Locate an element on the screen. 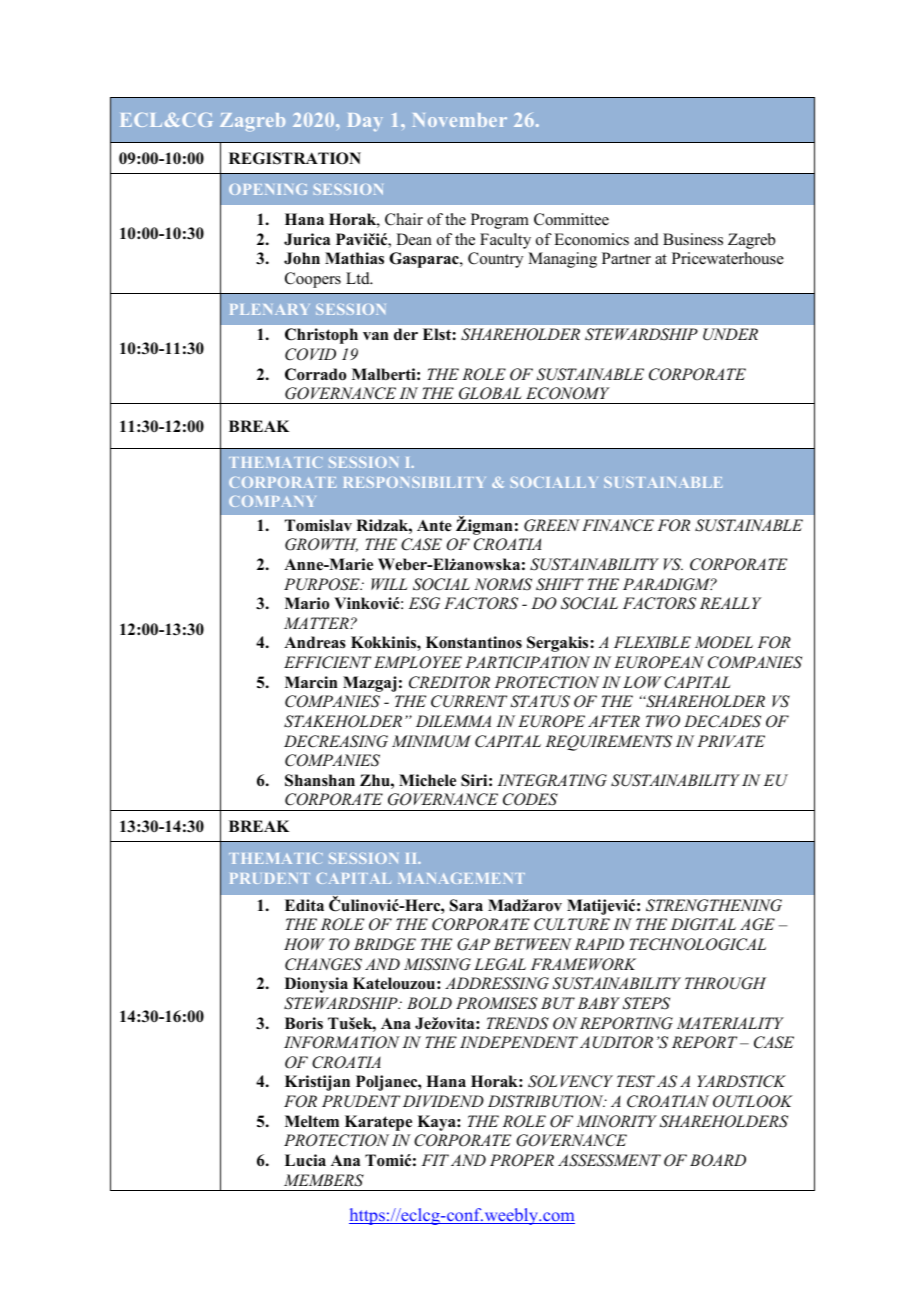 This screenshot has width=924, height=1308. DECREASING is located at coordinates (336, 741).
